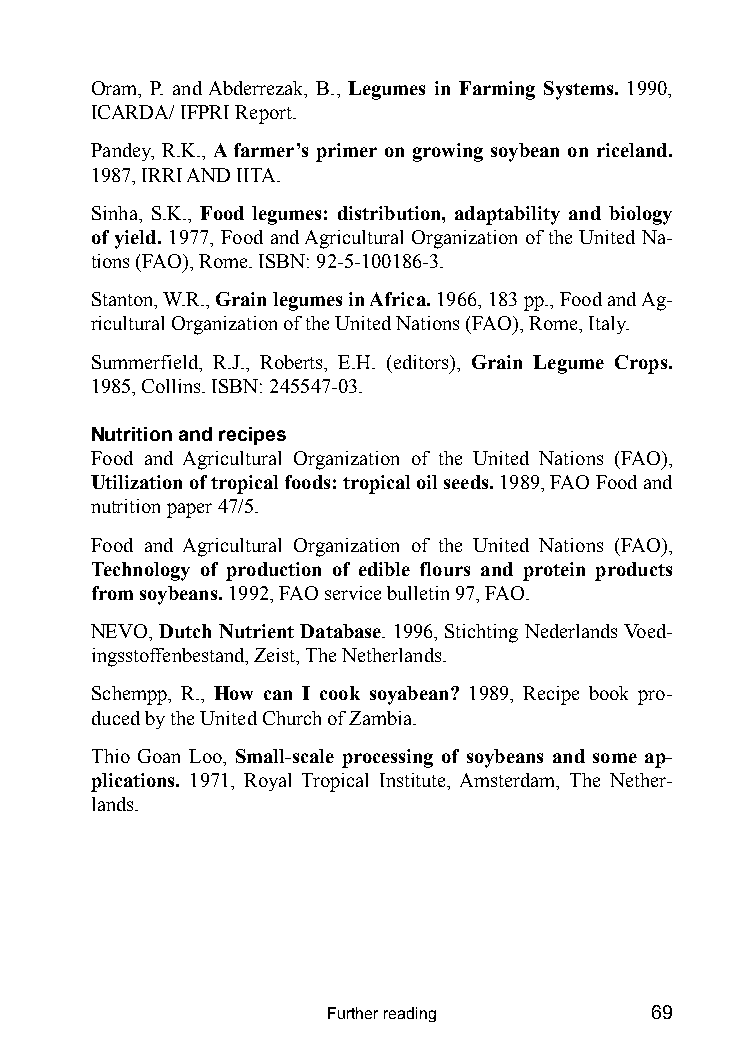 The height and width of the screenshot is (1061, 751). I want to click on Systems, so click(580, 90).
